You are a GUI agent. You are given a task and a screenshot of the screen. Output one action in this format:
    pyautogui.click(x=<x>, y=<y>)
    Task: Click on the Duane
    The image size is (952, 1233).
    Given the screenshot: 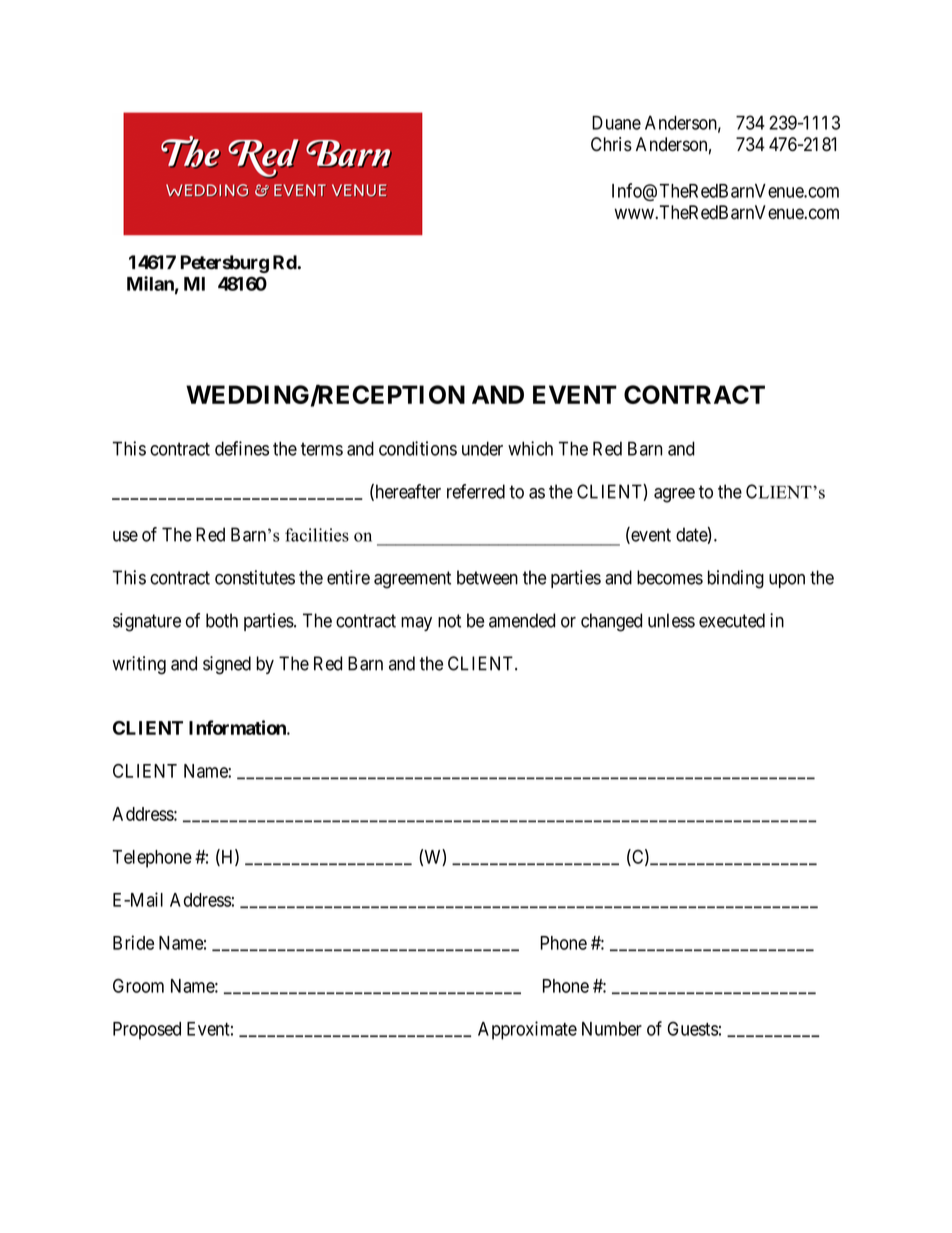 What is the action you would take?
    pyautogui.click(x=616, y=123)
